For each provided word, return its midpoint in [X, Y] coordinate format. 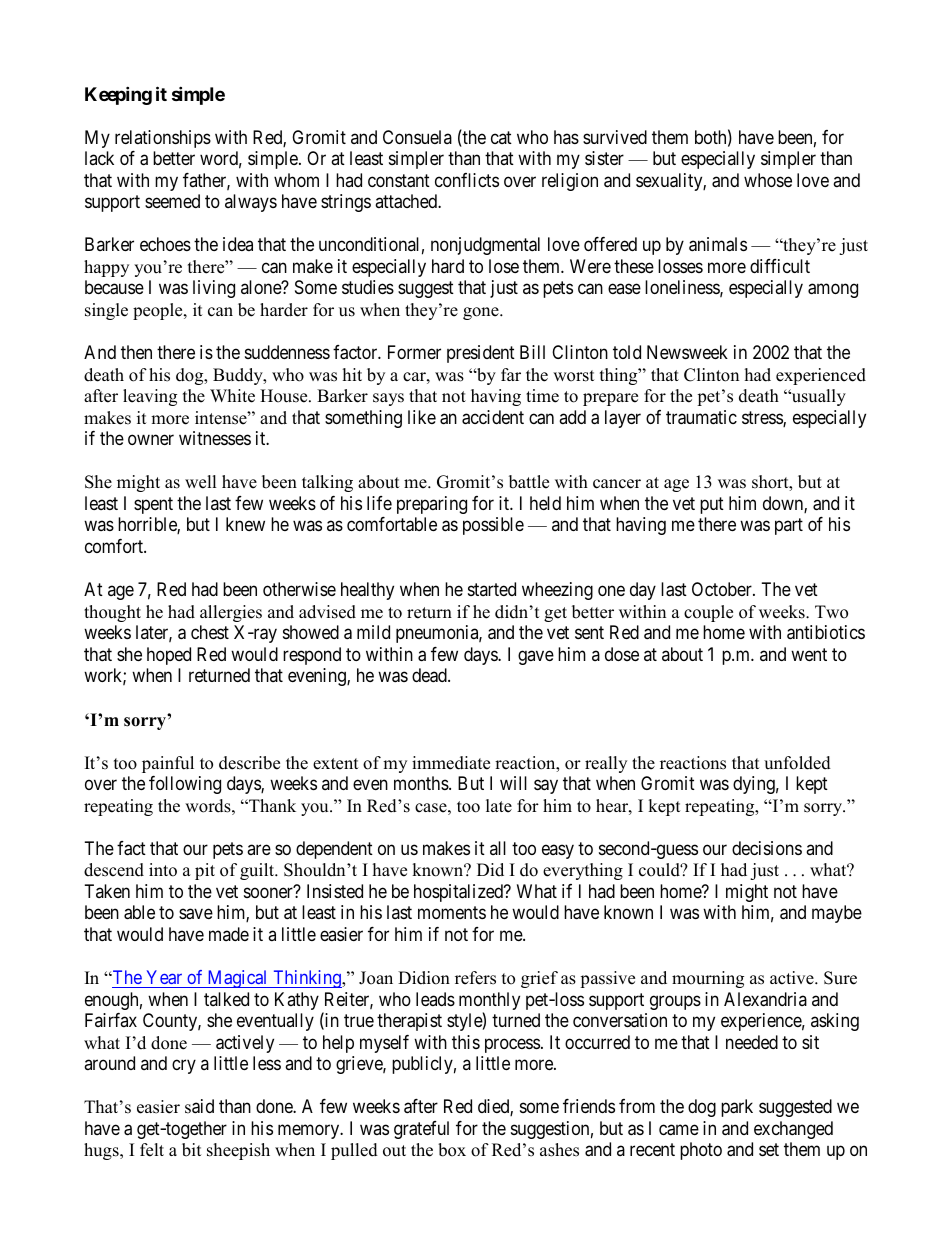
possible [493, 526]
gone [482, 313]
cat [501, 137]
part [789, 527]
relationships [163, 139]
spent [153, 505]
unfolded [797, 763]
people [159, 311]
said [199, 1106]
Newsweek [687, 352]
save [196, 914]
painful [168, 764]
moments [452, 913]
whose [768, 180]
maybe [837, 914]
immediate [451, 763]
